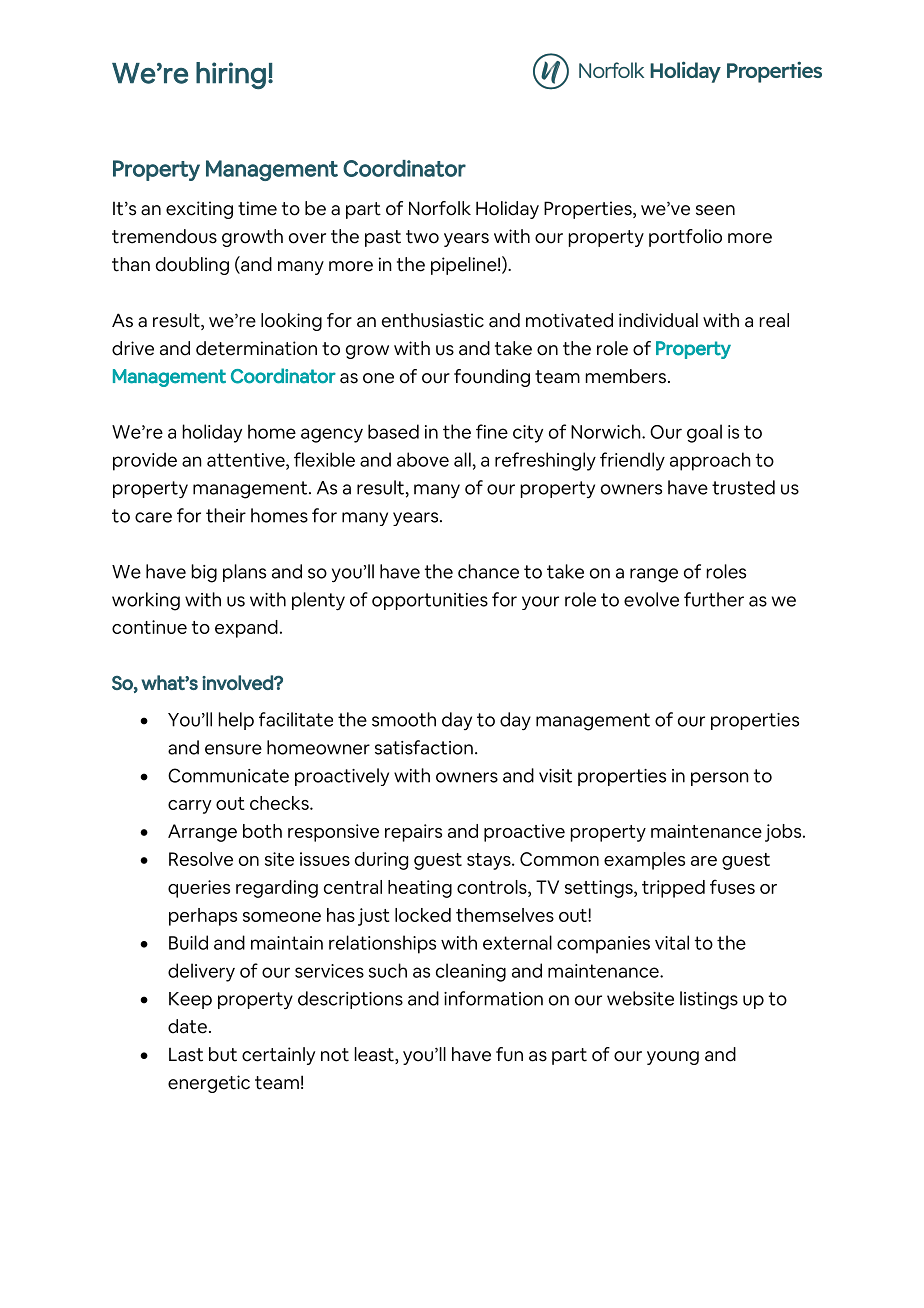 The width and height of the image is (924, 1308). I want to click on carry, so click(190, 807).
